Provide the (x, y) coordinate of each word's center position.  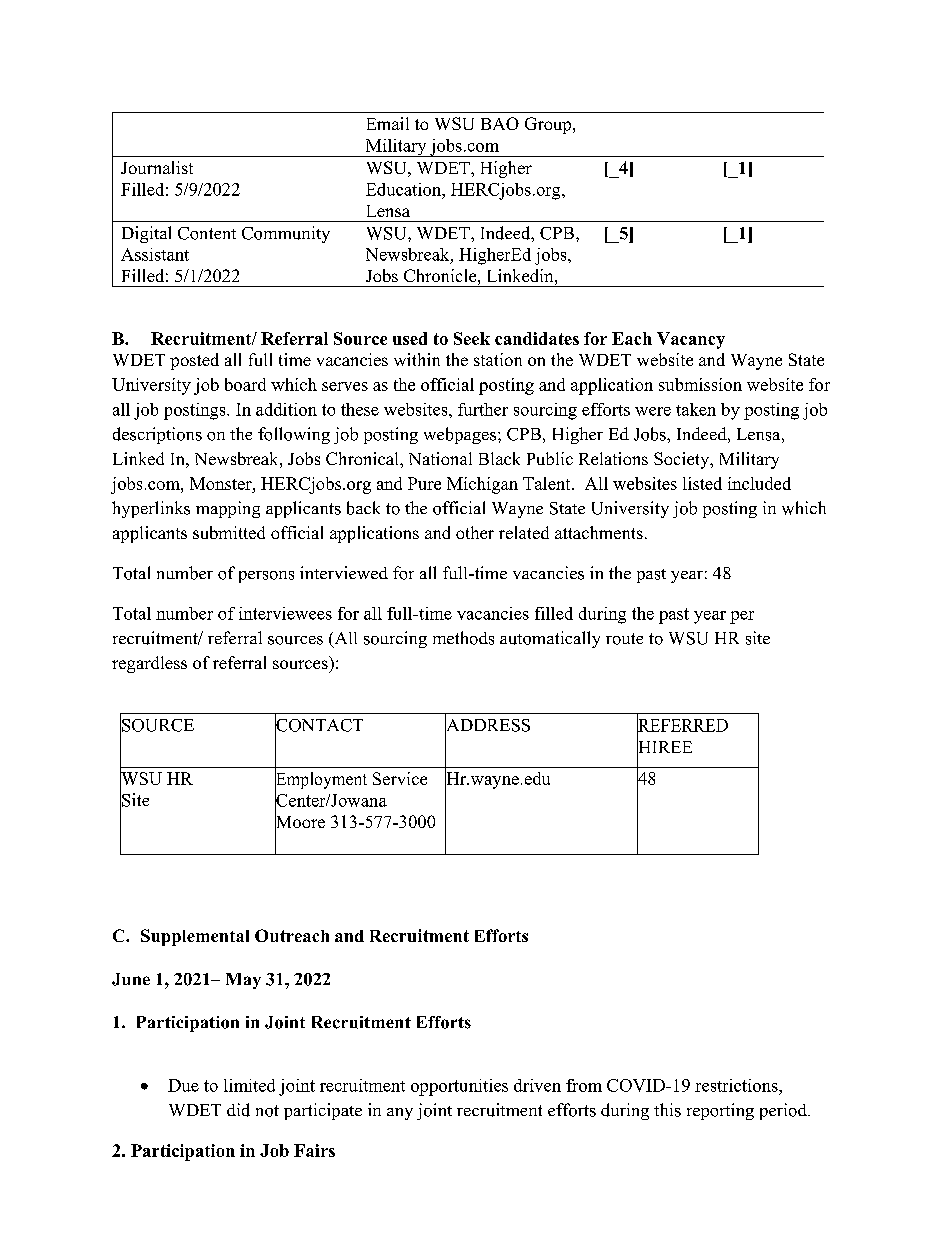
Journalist (157, 167)
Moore (300, 822)
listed (702, 483)
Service (400, 778)
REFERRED (682, 725)
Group (549, 125)
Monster (222, 483)
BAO (500, 123)
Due (183, 1085)
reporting (720, 1111)
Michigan (482, 485)
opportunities (459, 1087)
